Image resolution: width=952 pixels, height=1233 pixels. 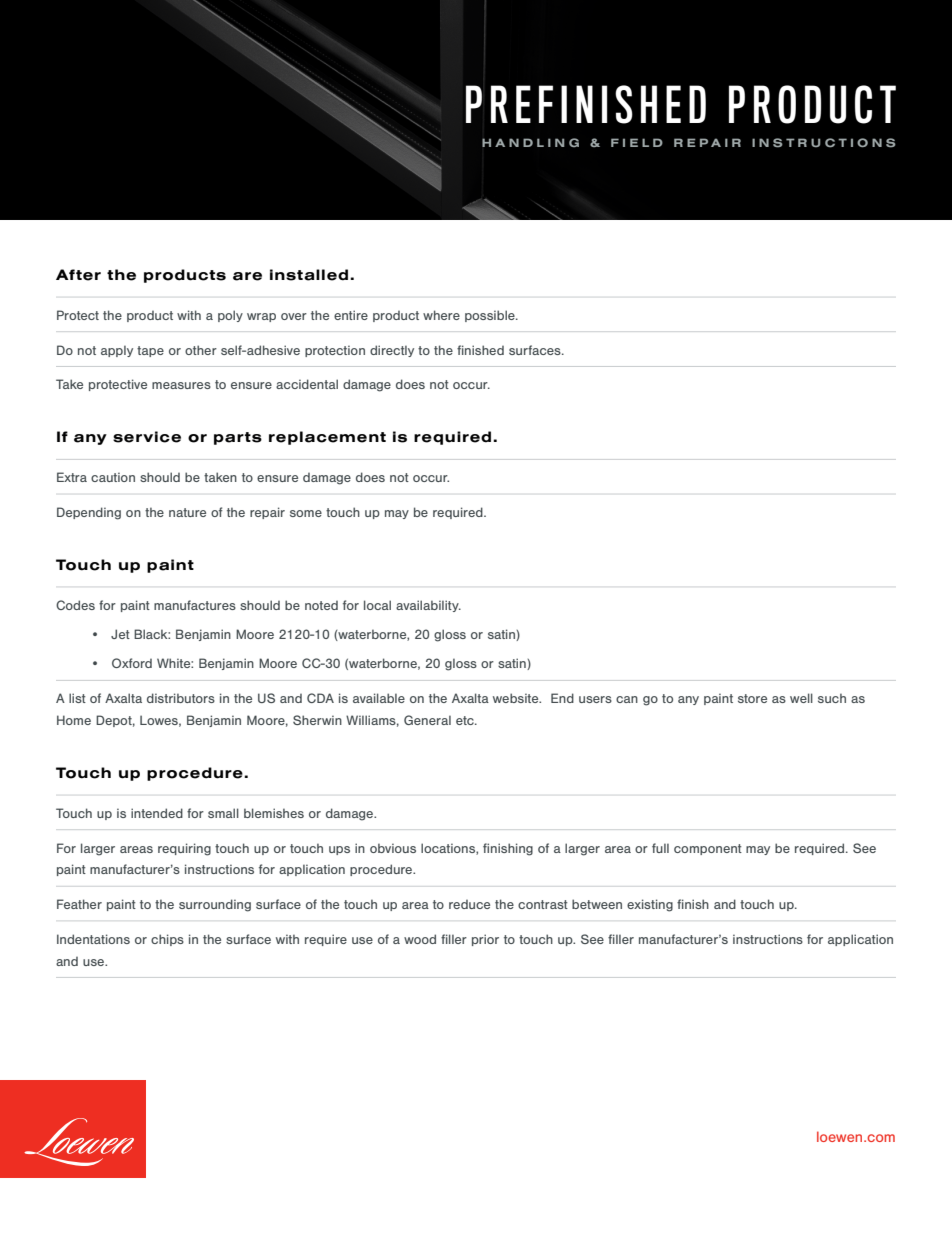 What do you see at coordinates (469, 904) in the image?
I see `reduce` at bounding box center [469, 904].
